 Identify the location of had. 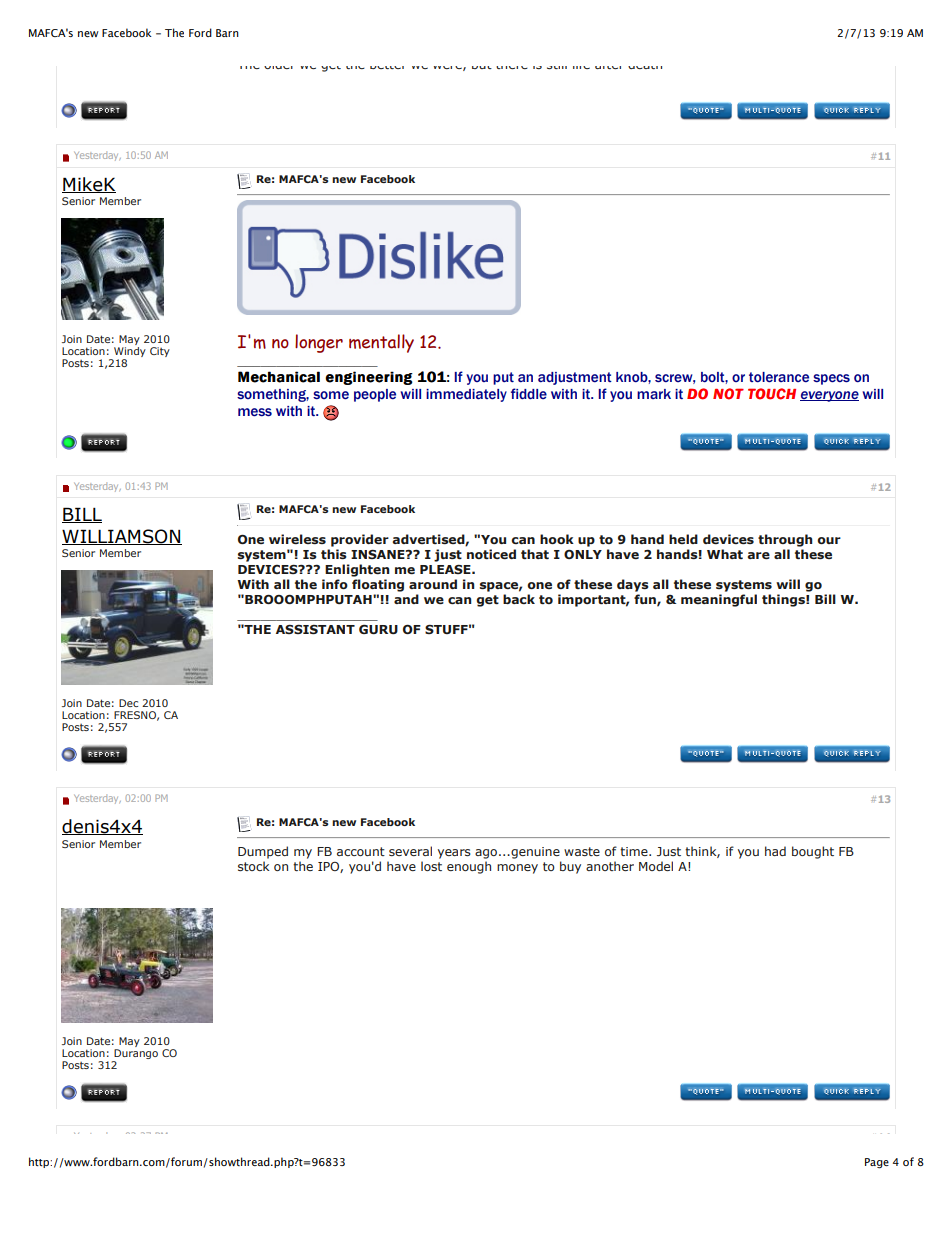
(775, 851).
